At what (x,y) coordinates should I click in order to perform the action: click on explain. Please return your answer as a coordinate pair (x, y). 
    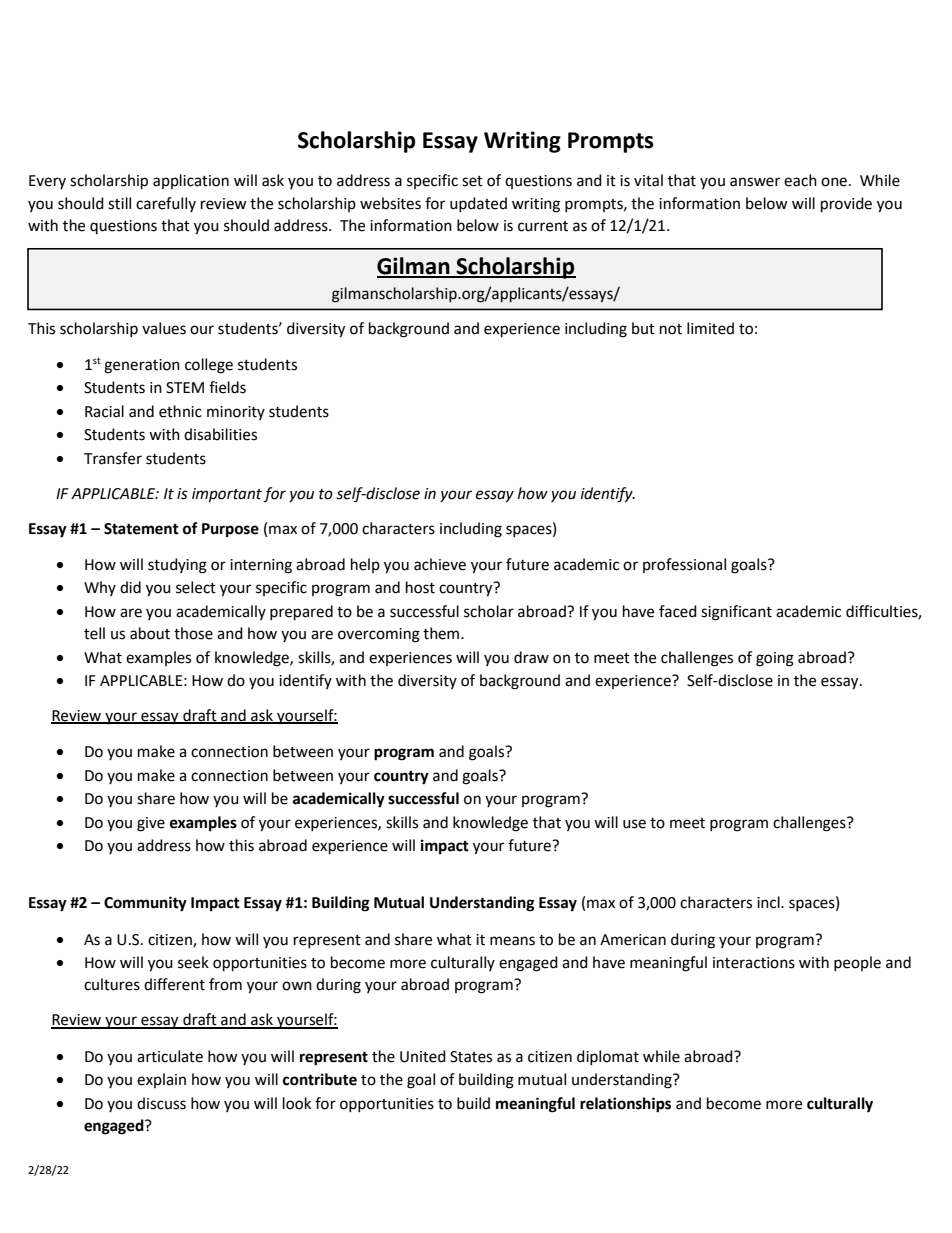
    Looking at the image, I should click on (161, 1080).
